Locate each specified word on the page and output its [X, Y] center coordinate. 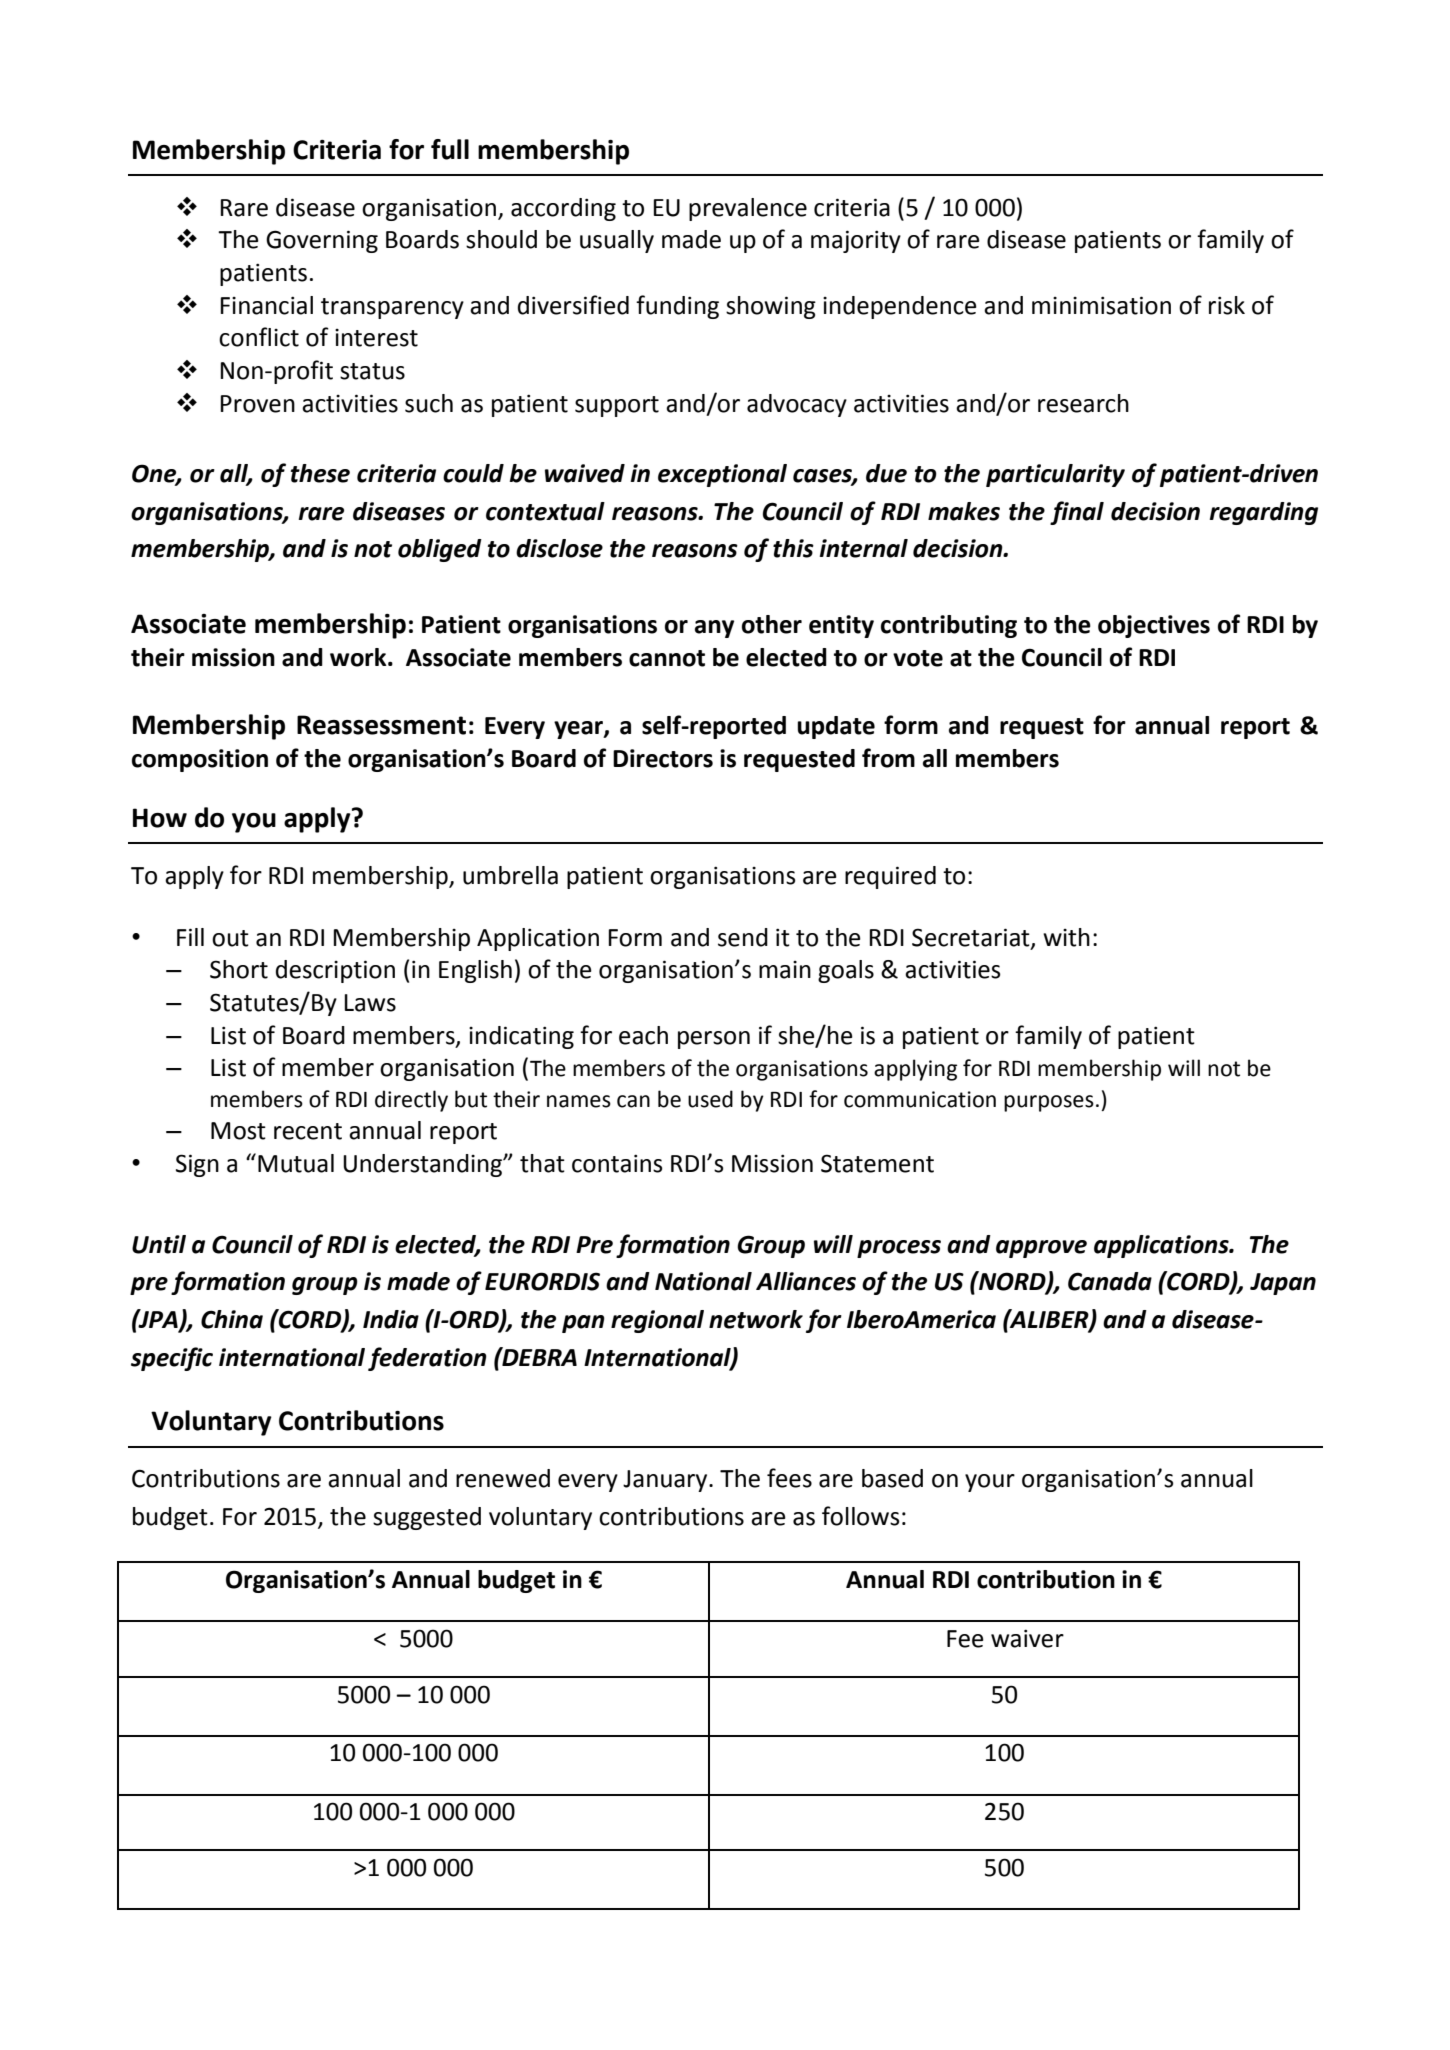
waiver [1027, 1638]
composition [200, 760]
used [710, 1099]
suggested [427, 1518]
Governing [322, 241]
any [714, 629]
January [666, 1481]
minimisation [1101, 305]
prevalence [748, 209]
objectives [1154, 626]
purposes [1049, 1103]
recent [308, 1131]
